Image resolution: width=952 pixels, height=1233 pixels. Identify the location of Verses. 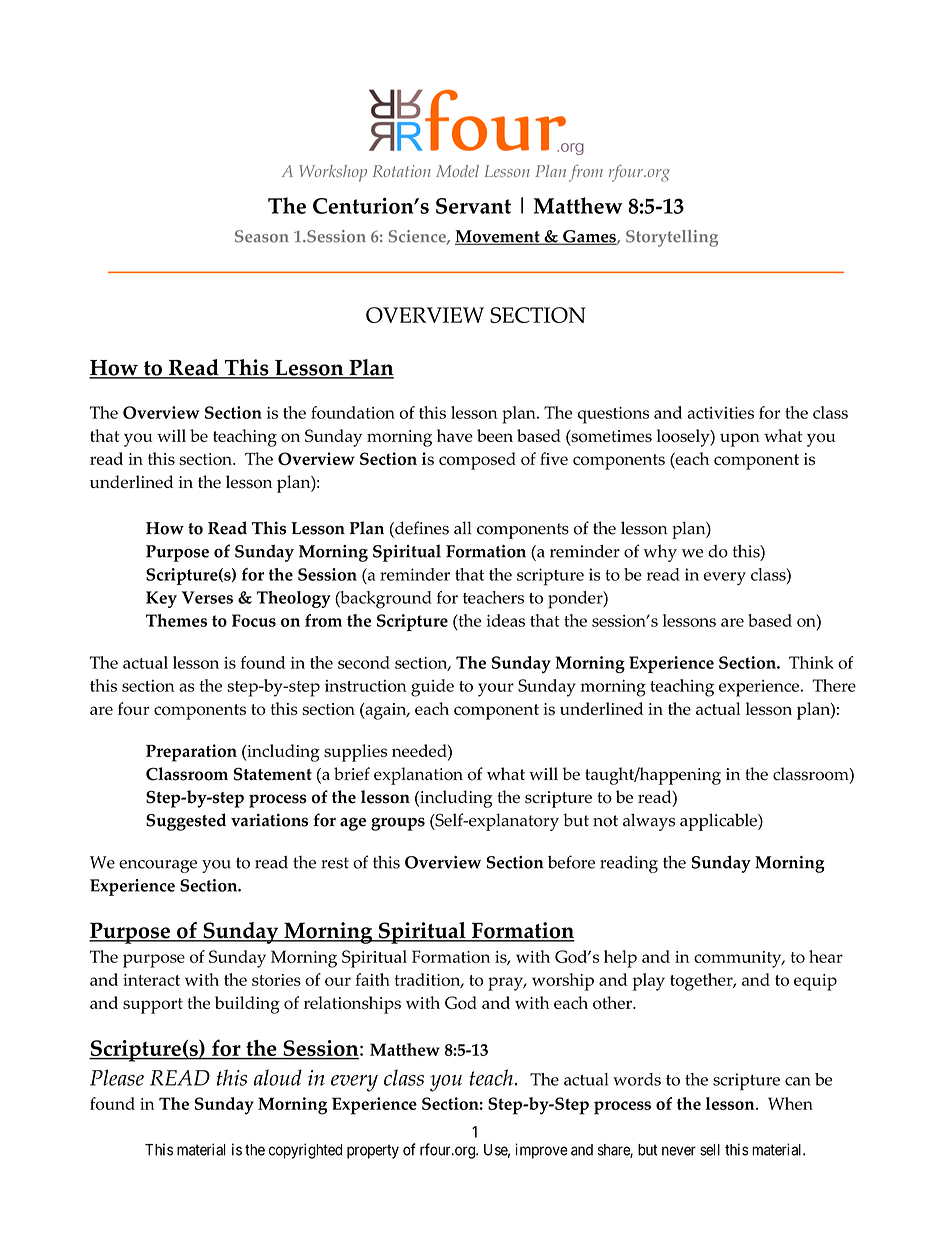
(207, 597).
